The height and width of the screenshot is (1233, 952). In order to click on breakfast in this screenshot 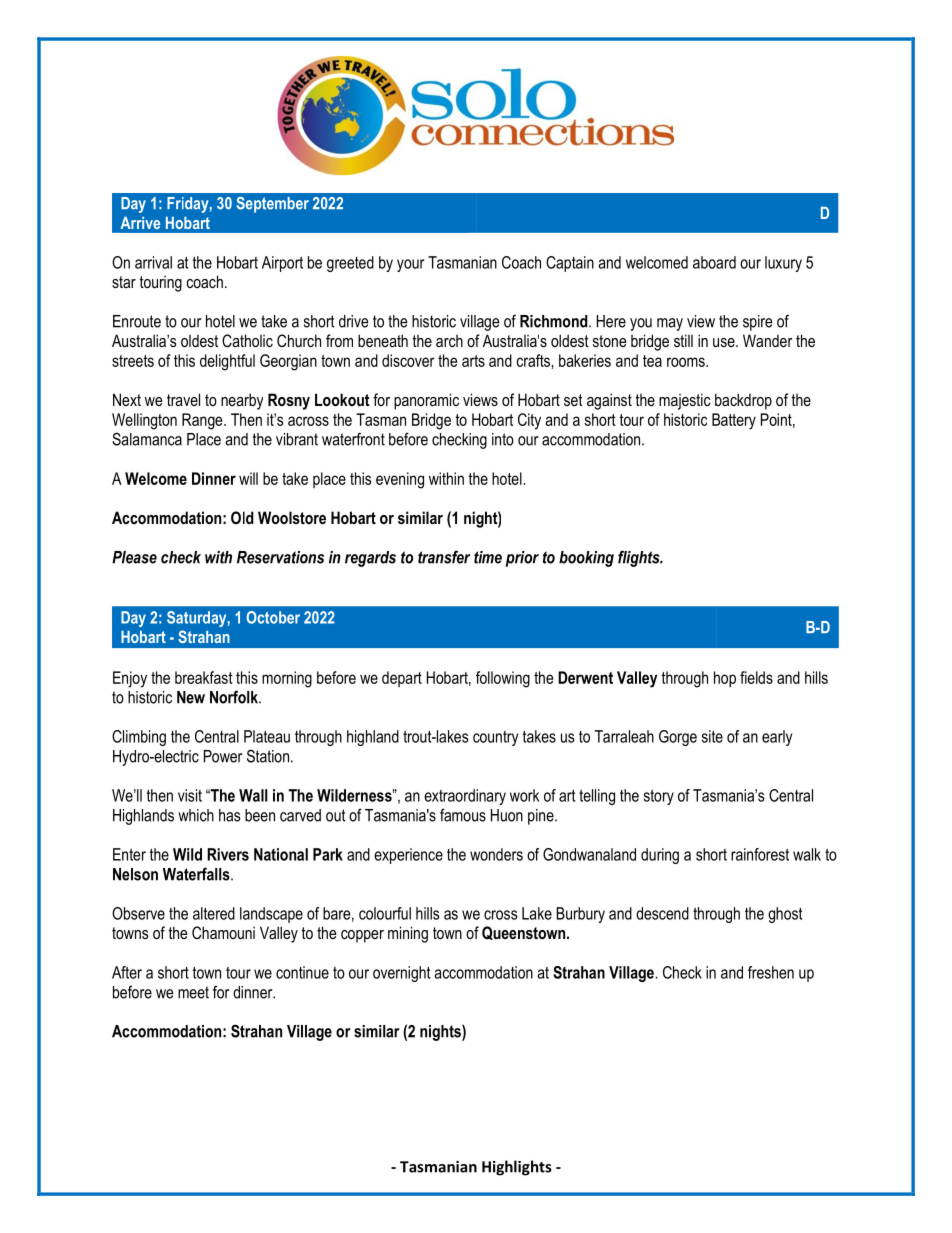, I will do `click(204, 677)`.
